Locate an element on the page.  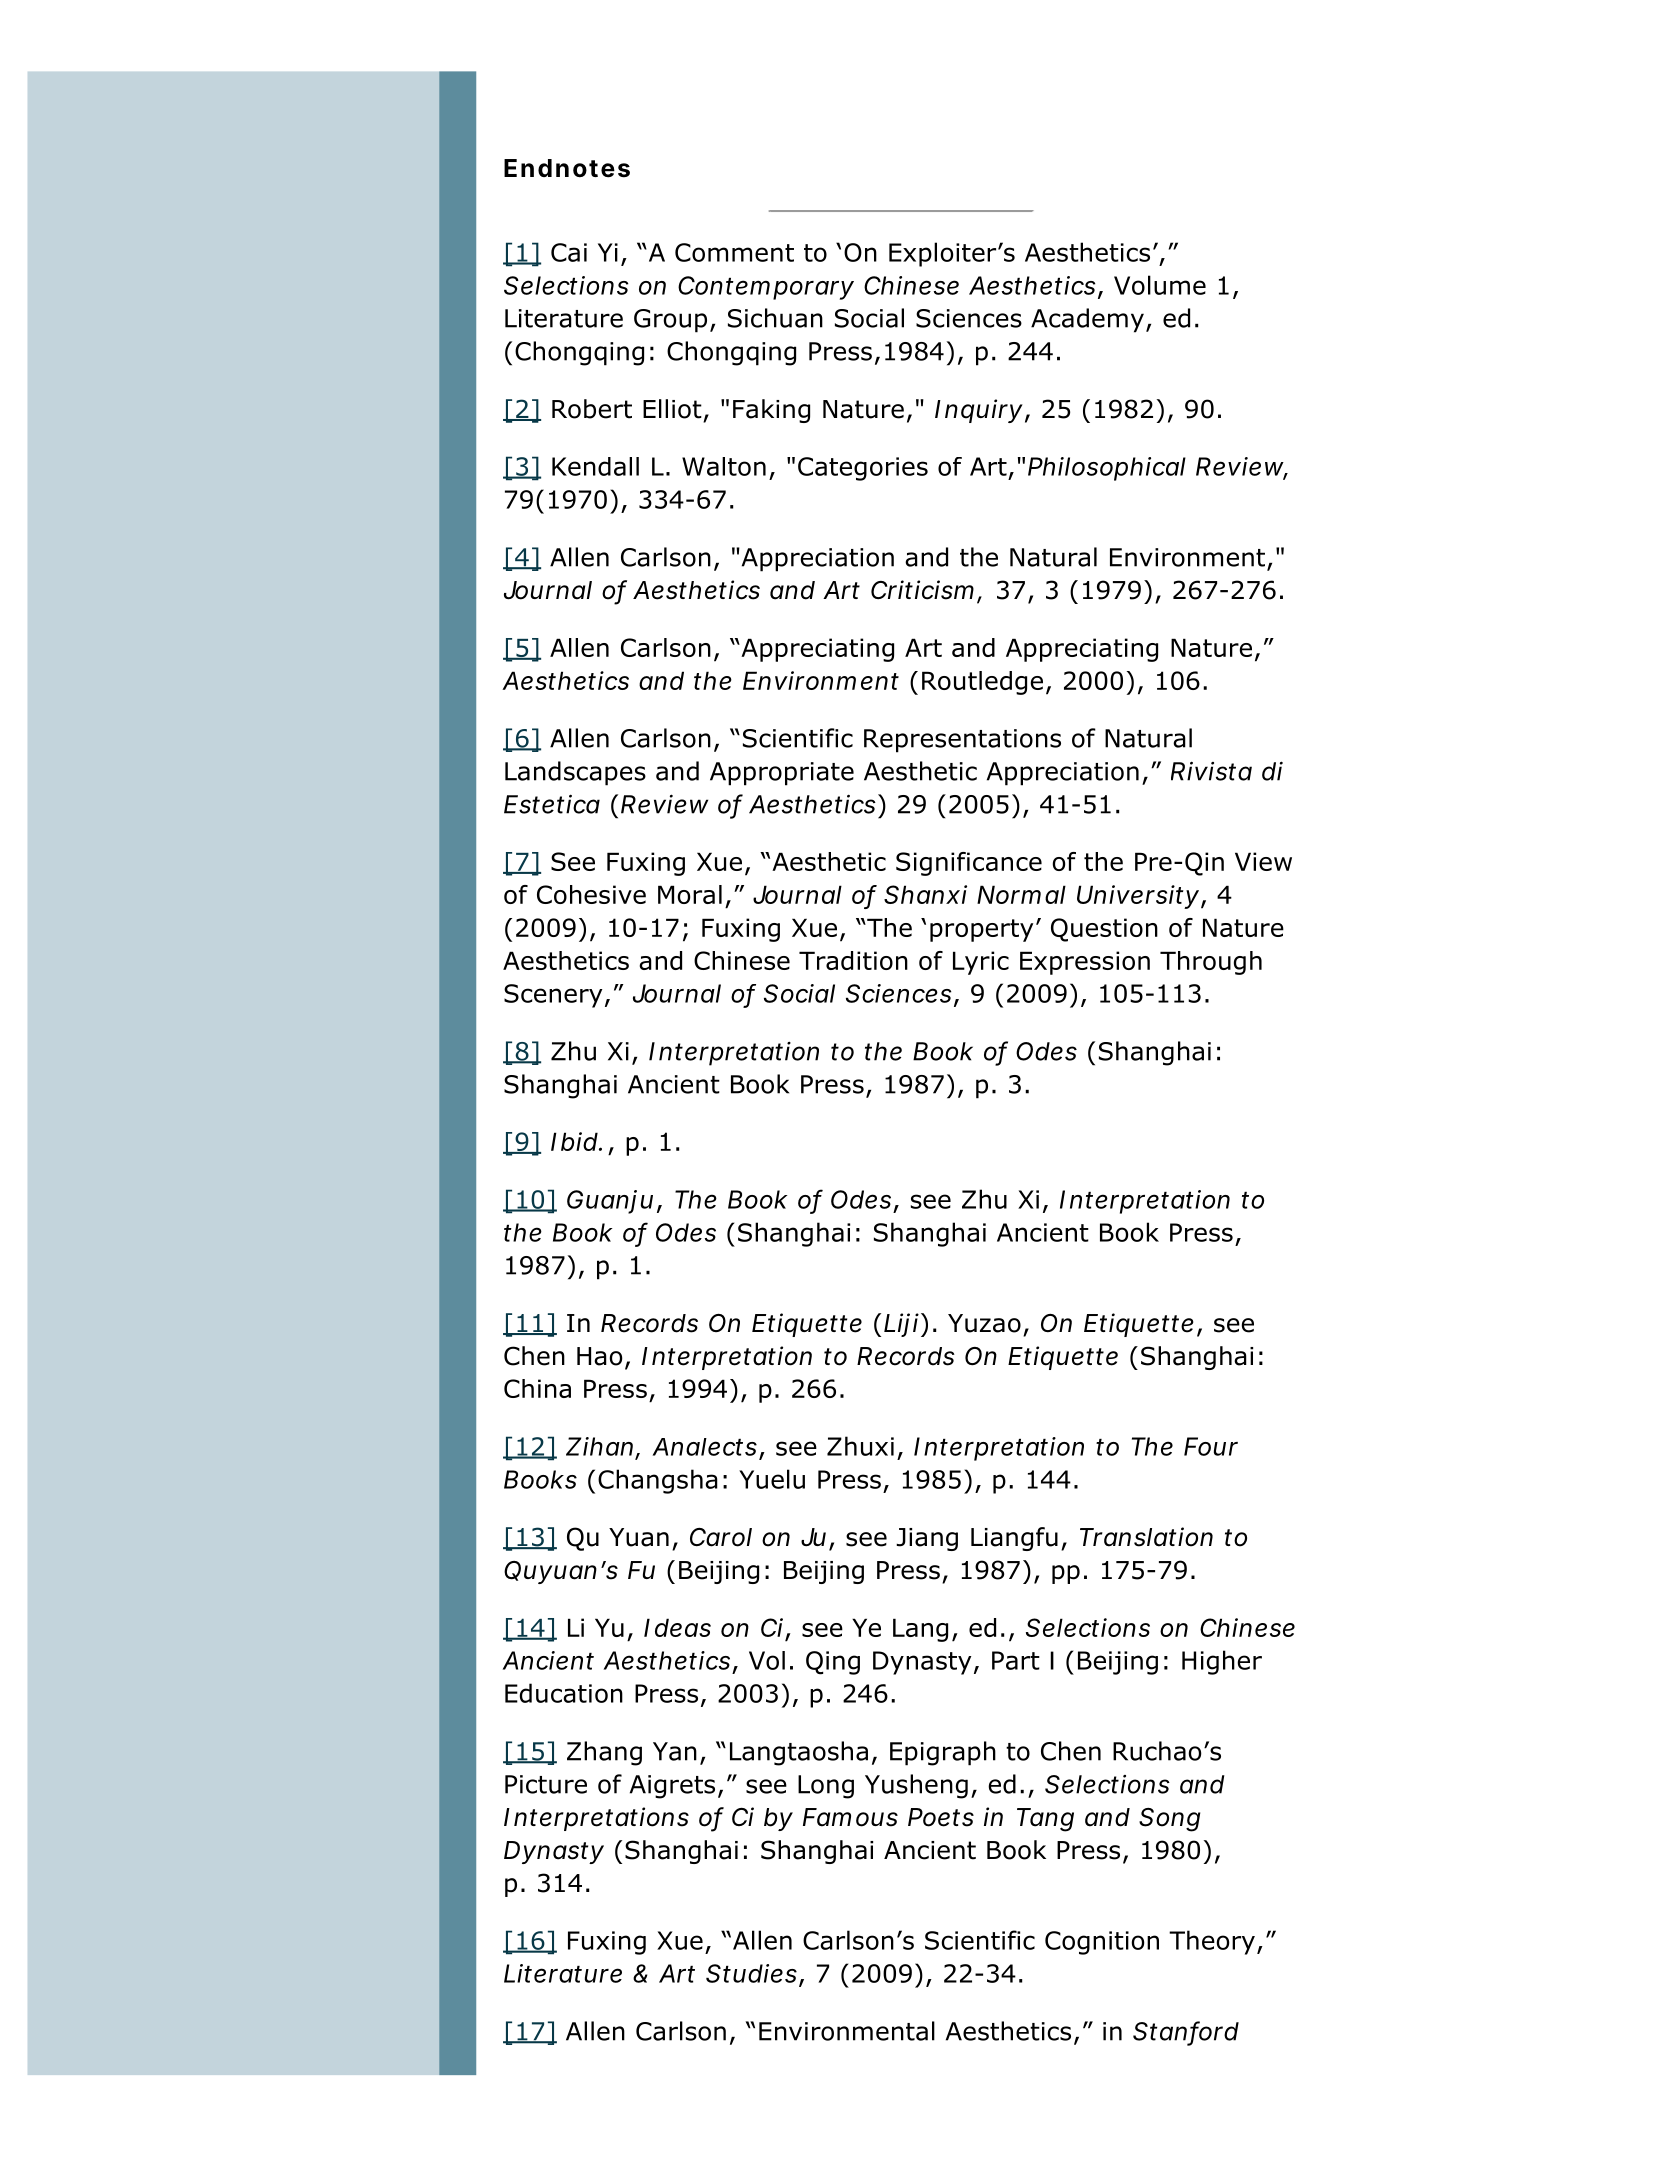
Higher is located at coordinates (1222, 1662).
